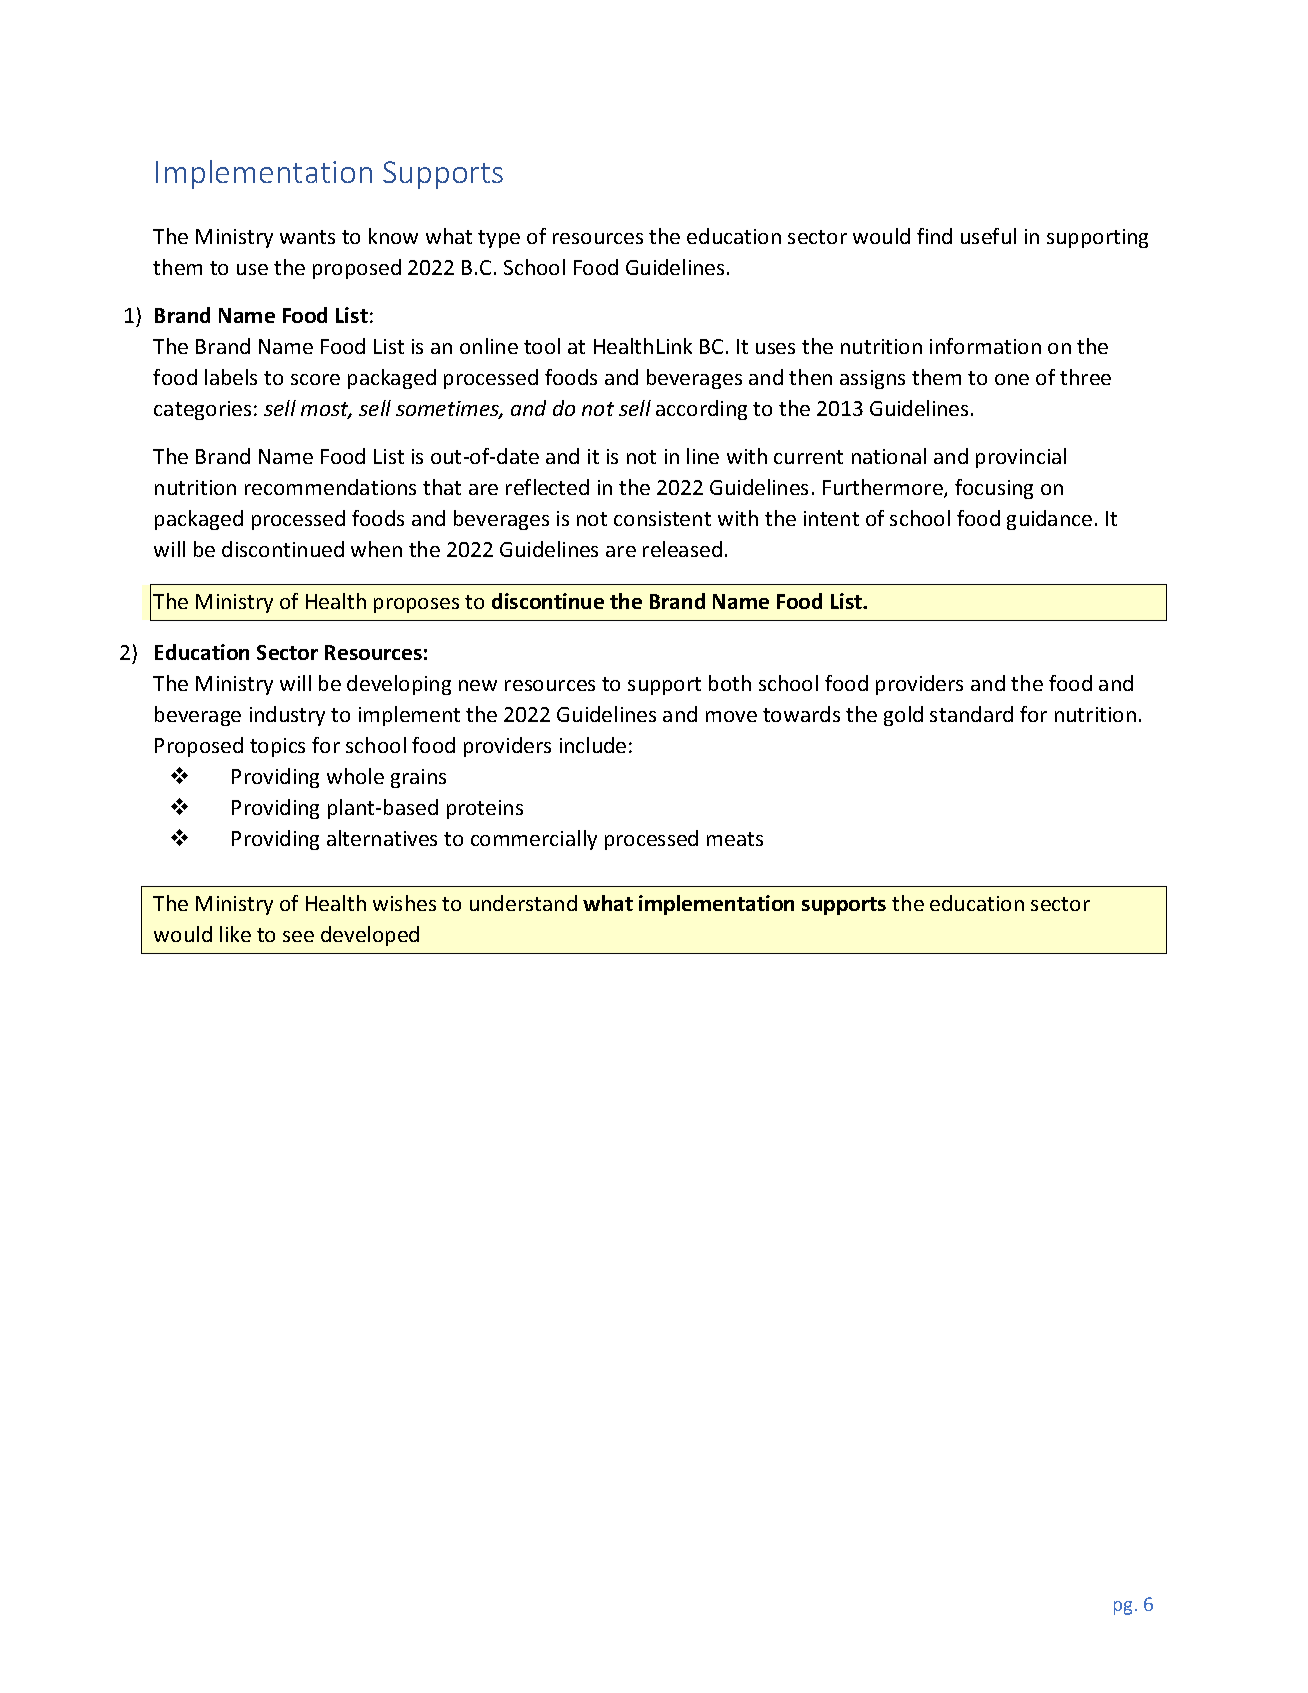  I want to click on whole, so click(355, 776).
